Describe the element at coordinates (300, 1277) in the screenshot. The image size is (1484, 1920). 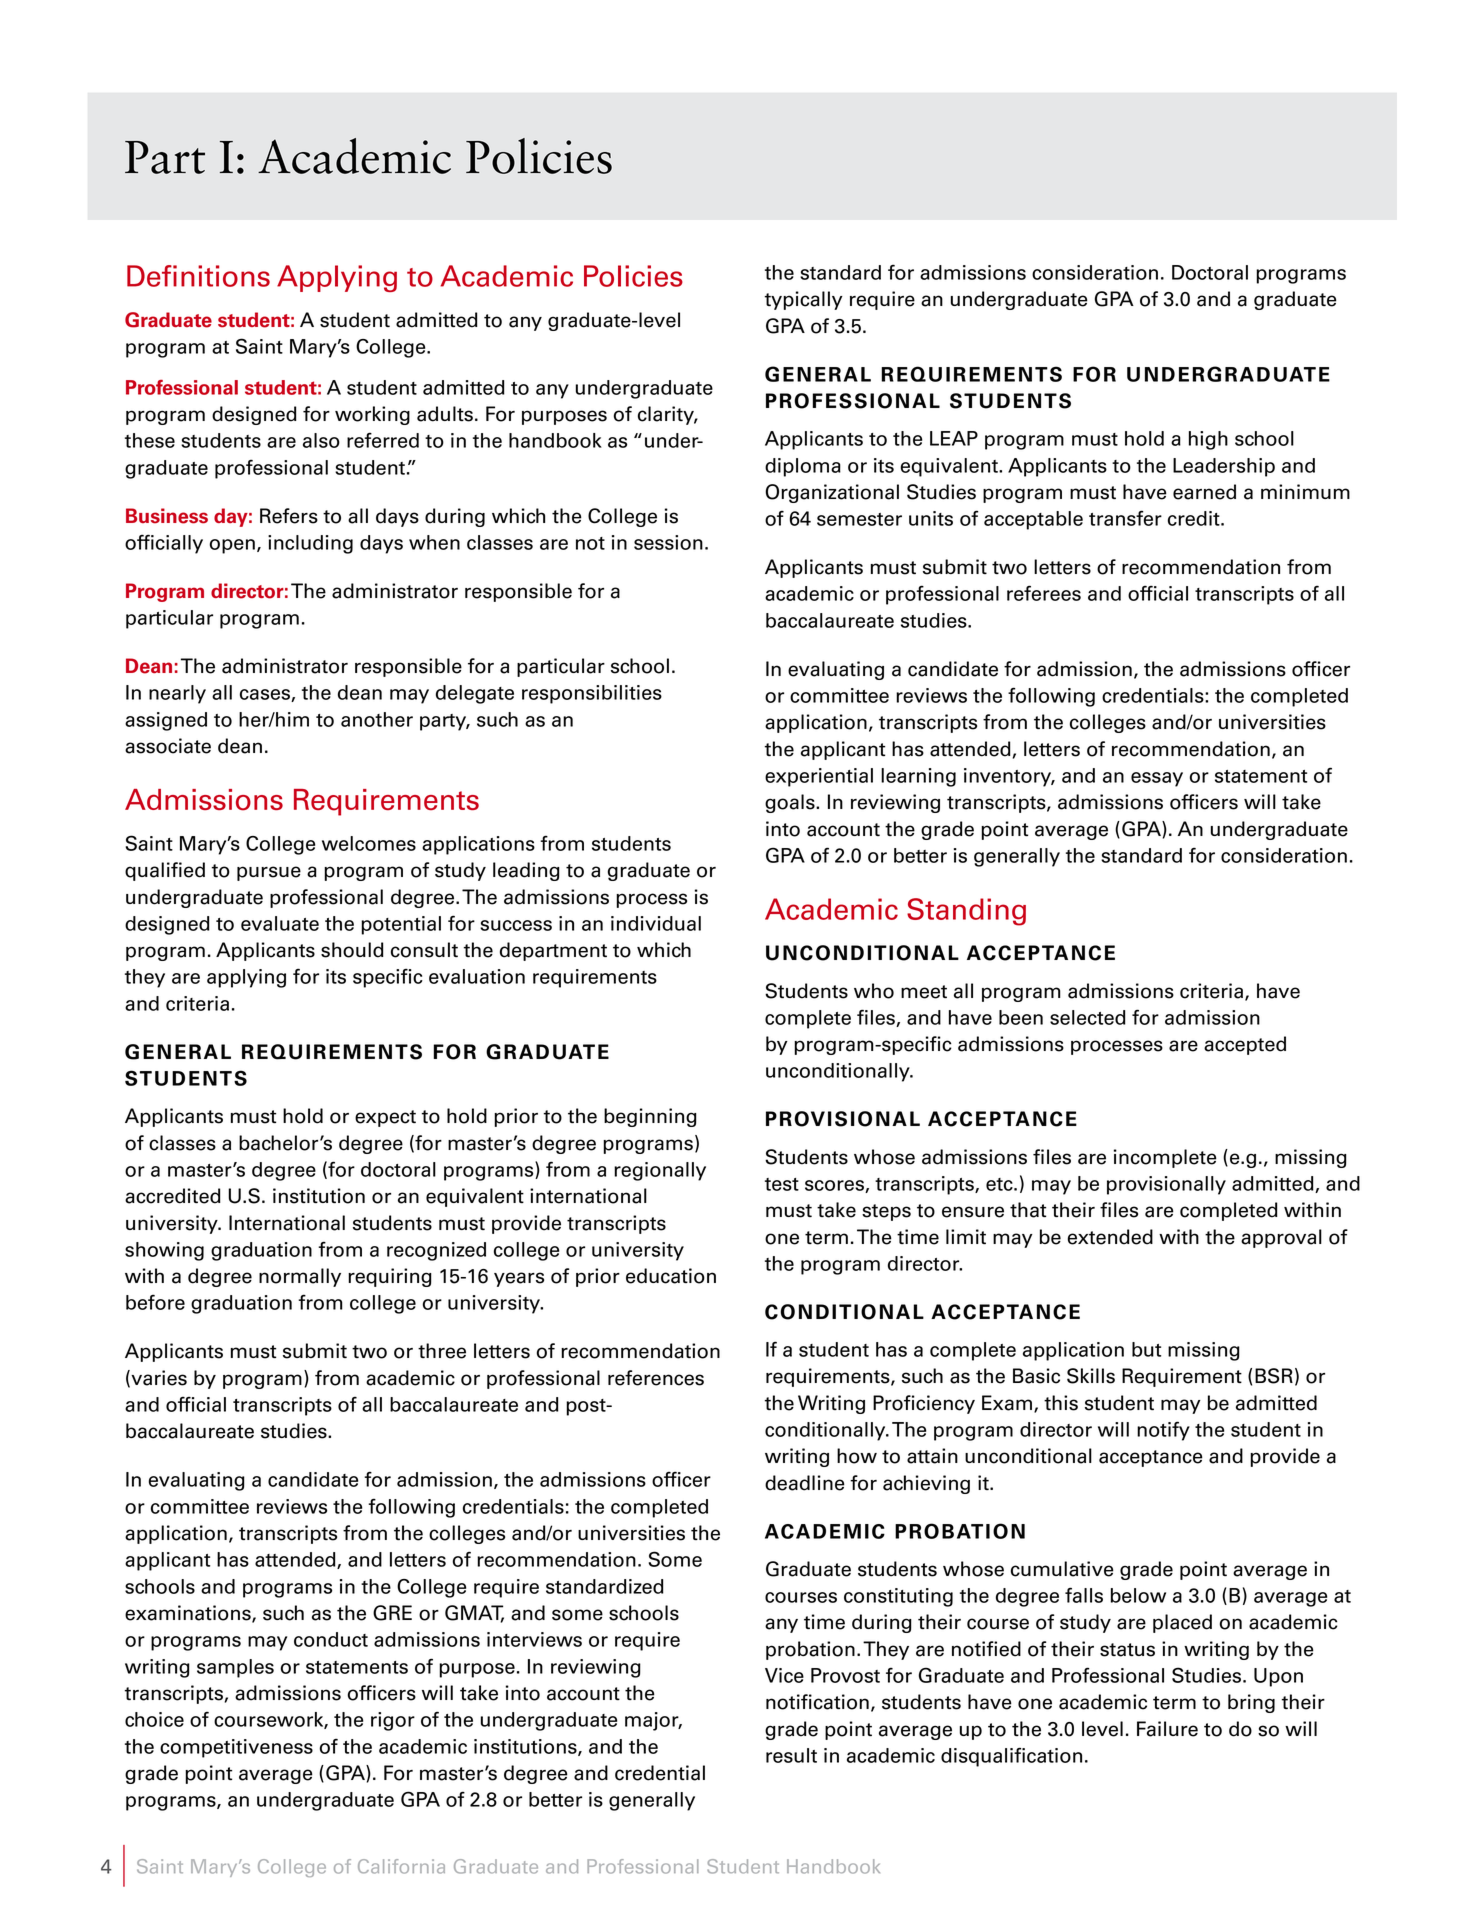
I see `normally` at that location.
